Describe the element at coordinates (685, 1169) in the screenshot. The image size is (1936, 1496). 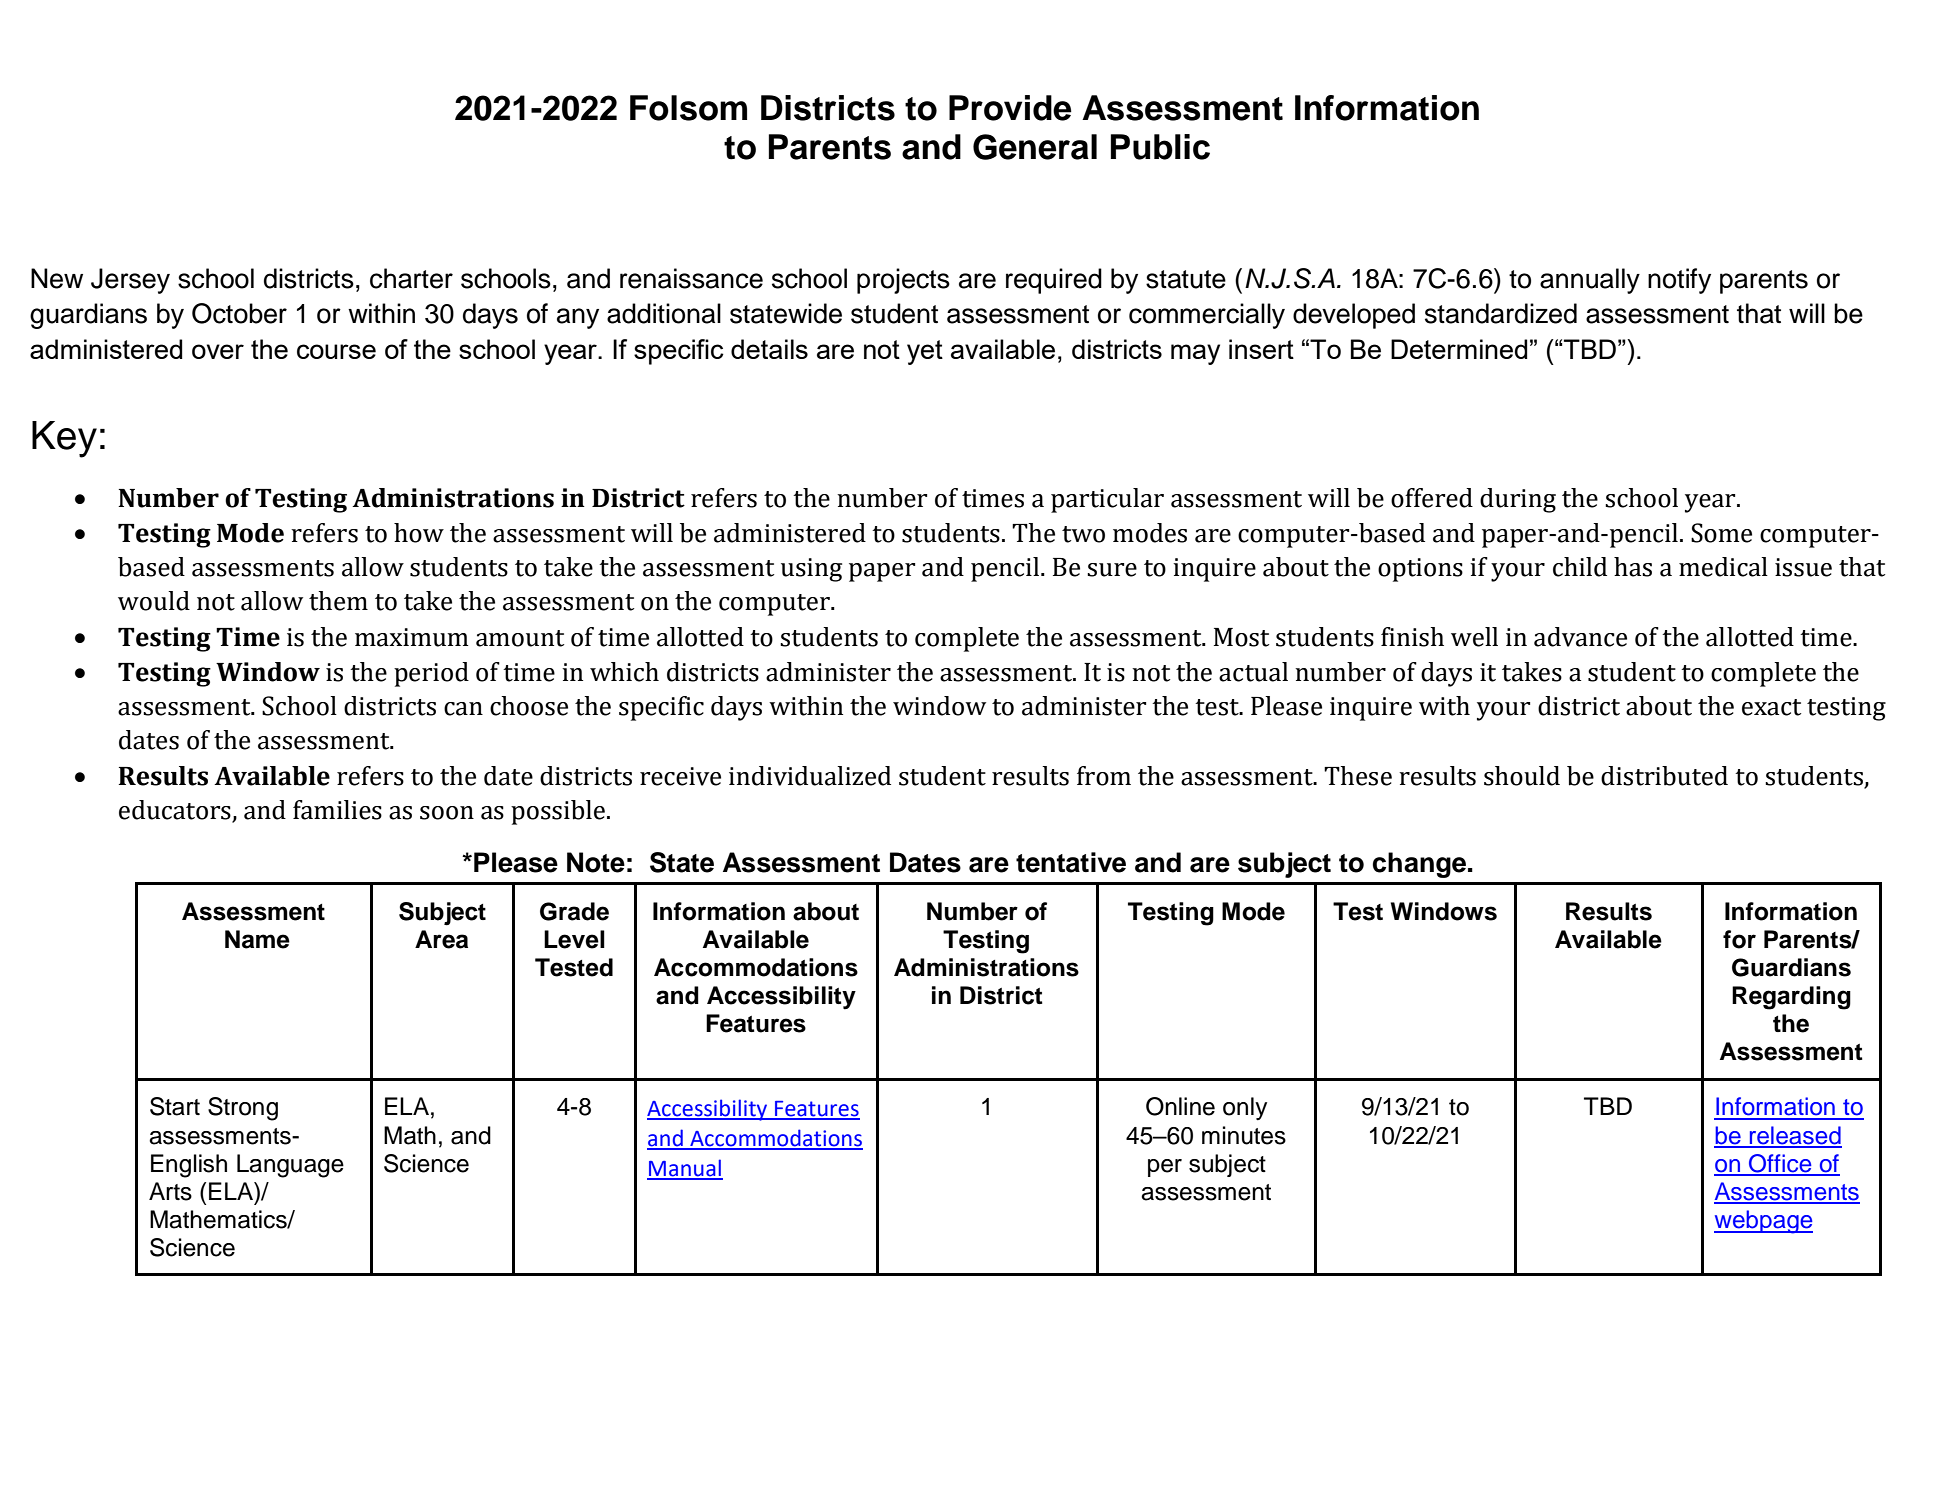
I see `Manual` at that location.
